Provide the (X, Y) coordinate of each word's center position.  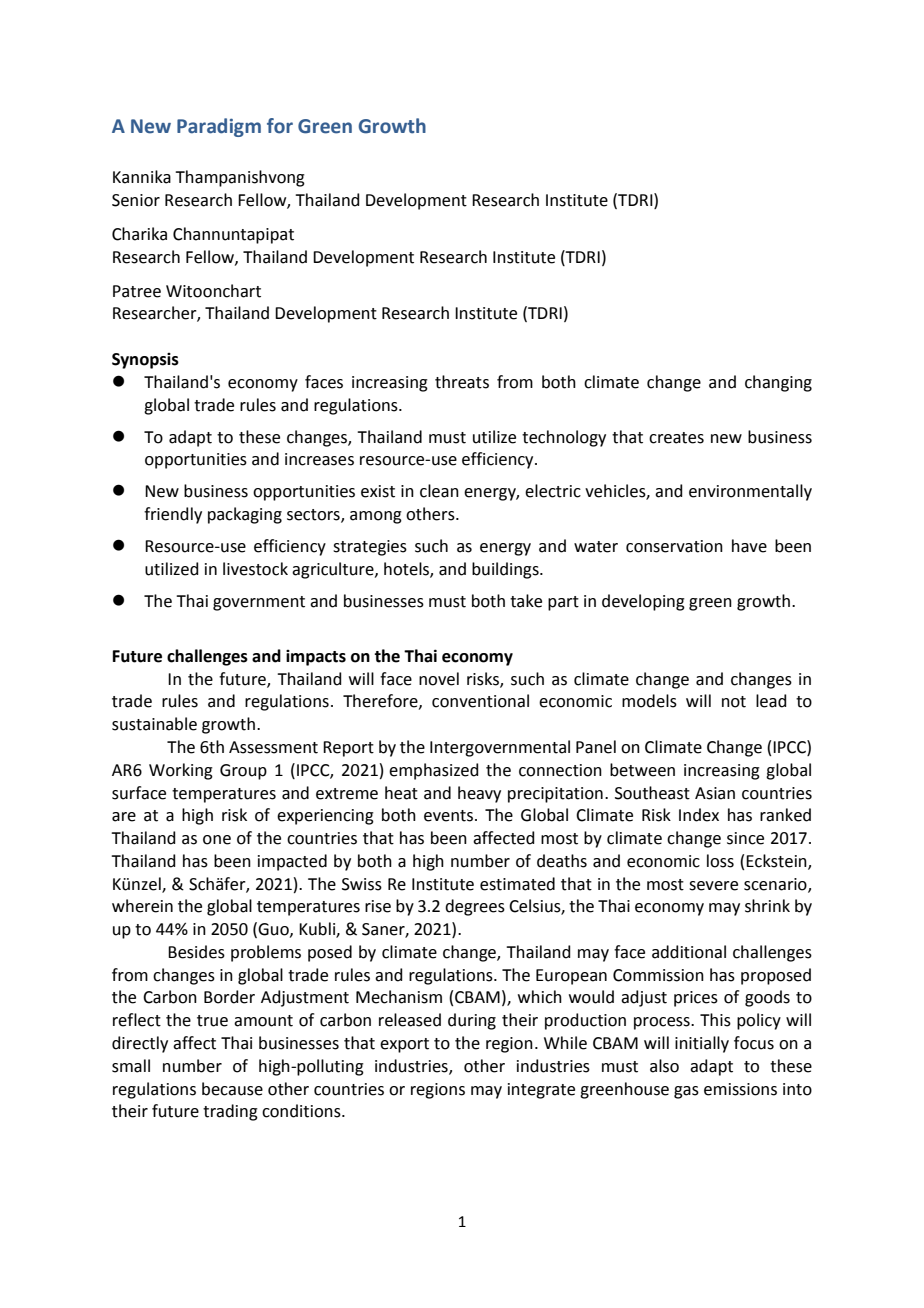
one (217, 840)
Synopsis (145, 361)
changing (778, 383)
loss (720, 861)
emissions (740, 1089)
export (404, 1045)
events (450, 816)
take (526, 601)
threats (462, 382)
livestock (255, 569)
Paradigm (219, 127)
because (232, 1089)
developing (643, 602)
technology (564, 438)
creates (676, 438)
